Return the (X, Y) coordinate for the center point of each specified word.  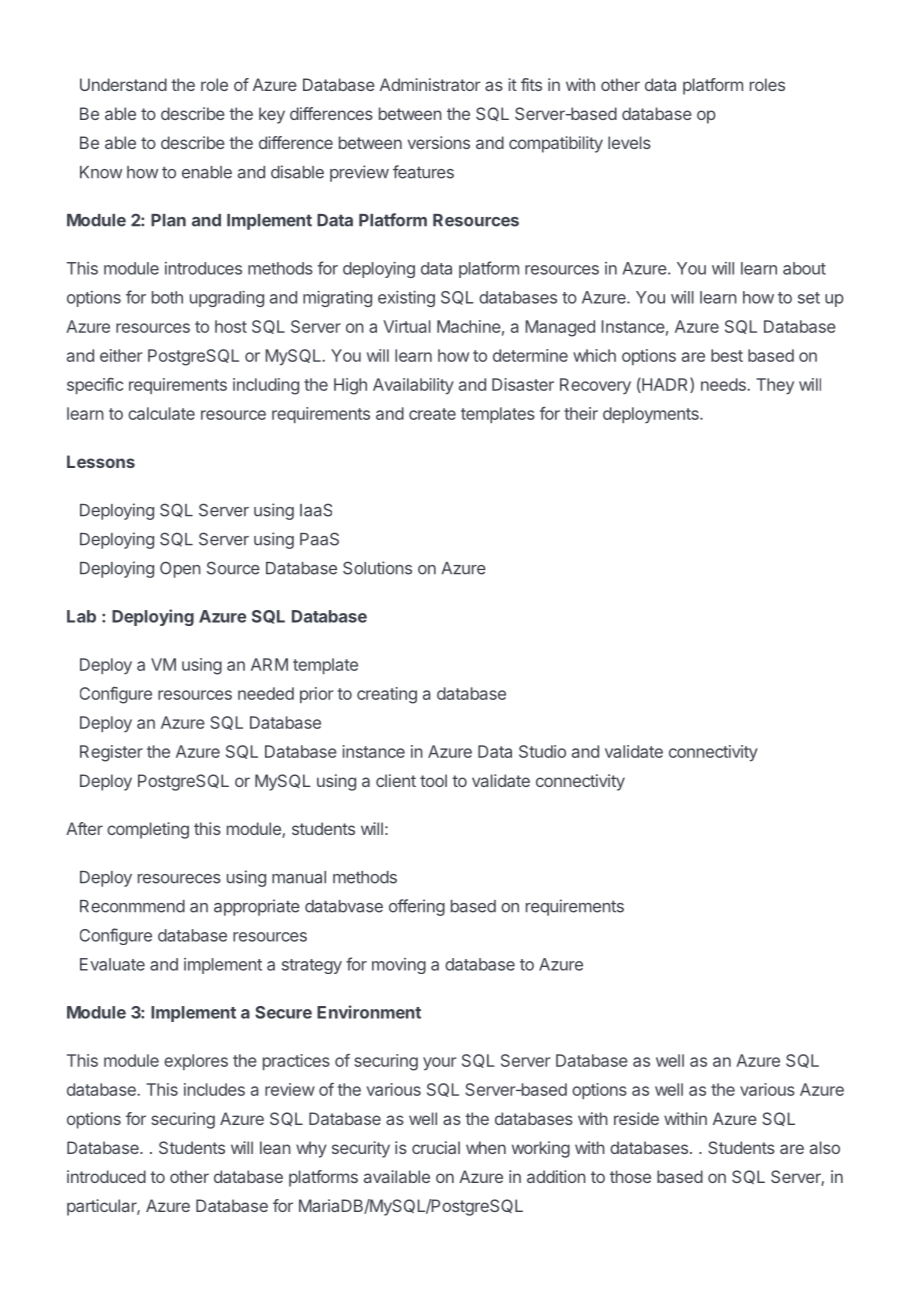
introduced (106, 1176)
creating (387, 695)
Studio (542, 751)
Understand (123, 84)
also (825, 1147)
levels (629, 142)
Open (180, 569)
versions (439, 142)
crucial (436, 1147)
